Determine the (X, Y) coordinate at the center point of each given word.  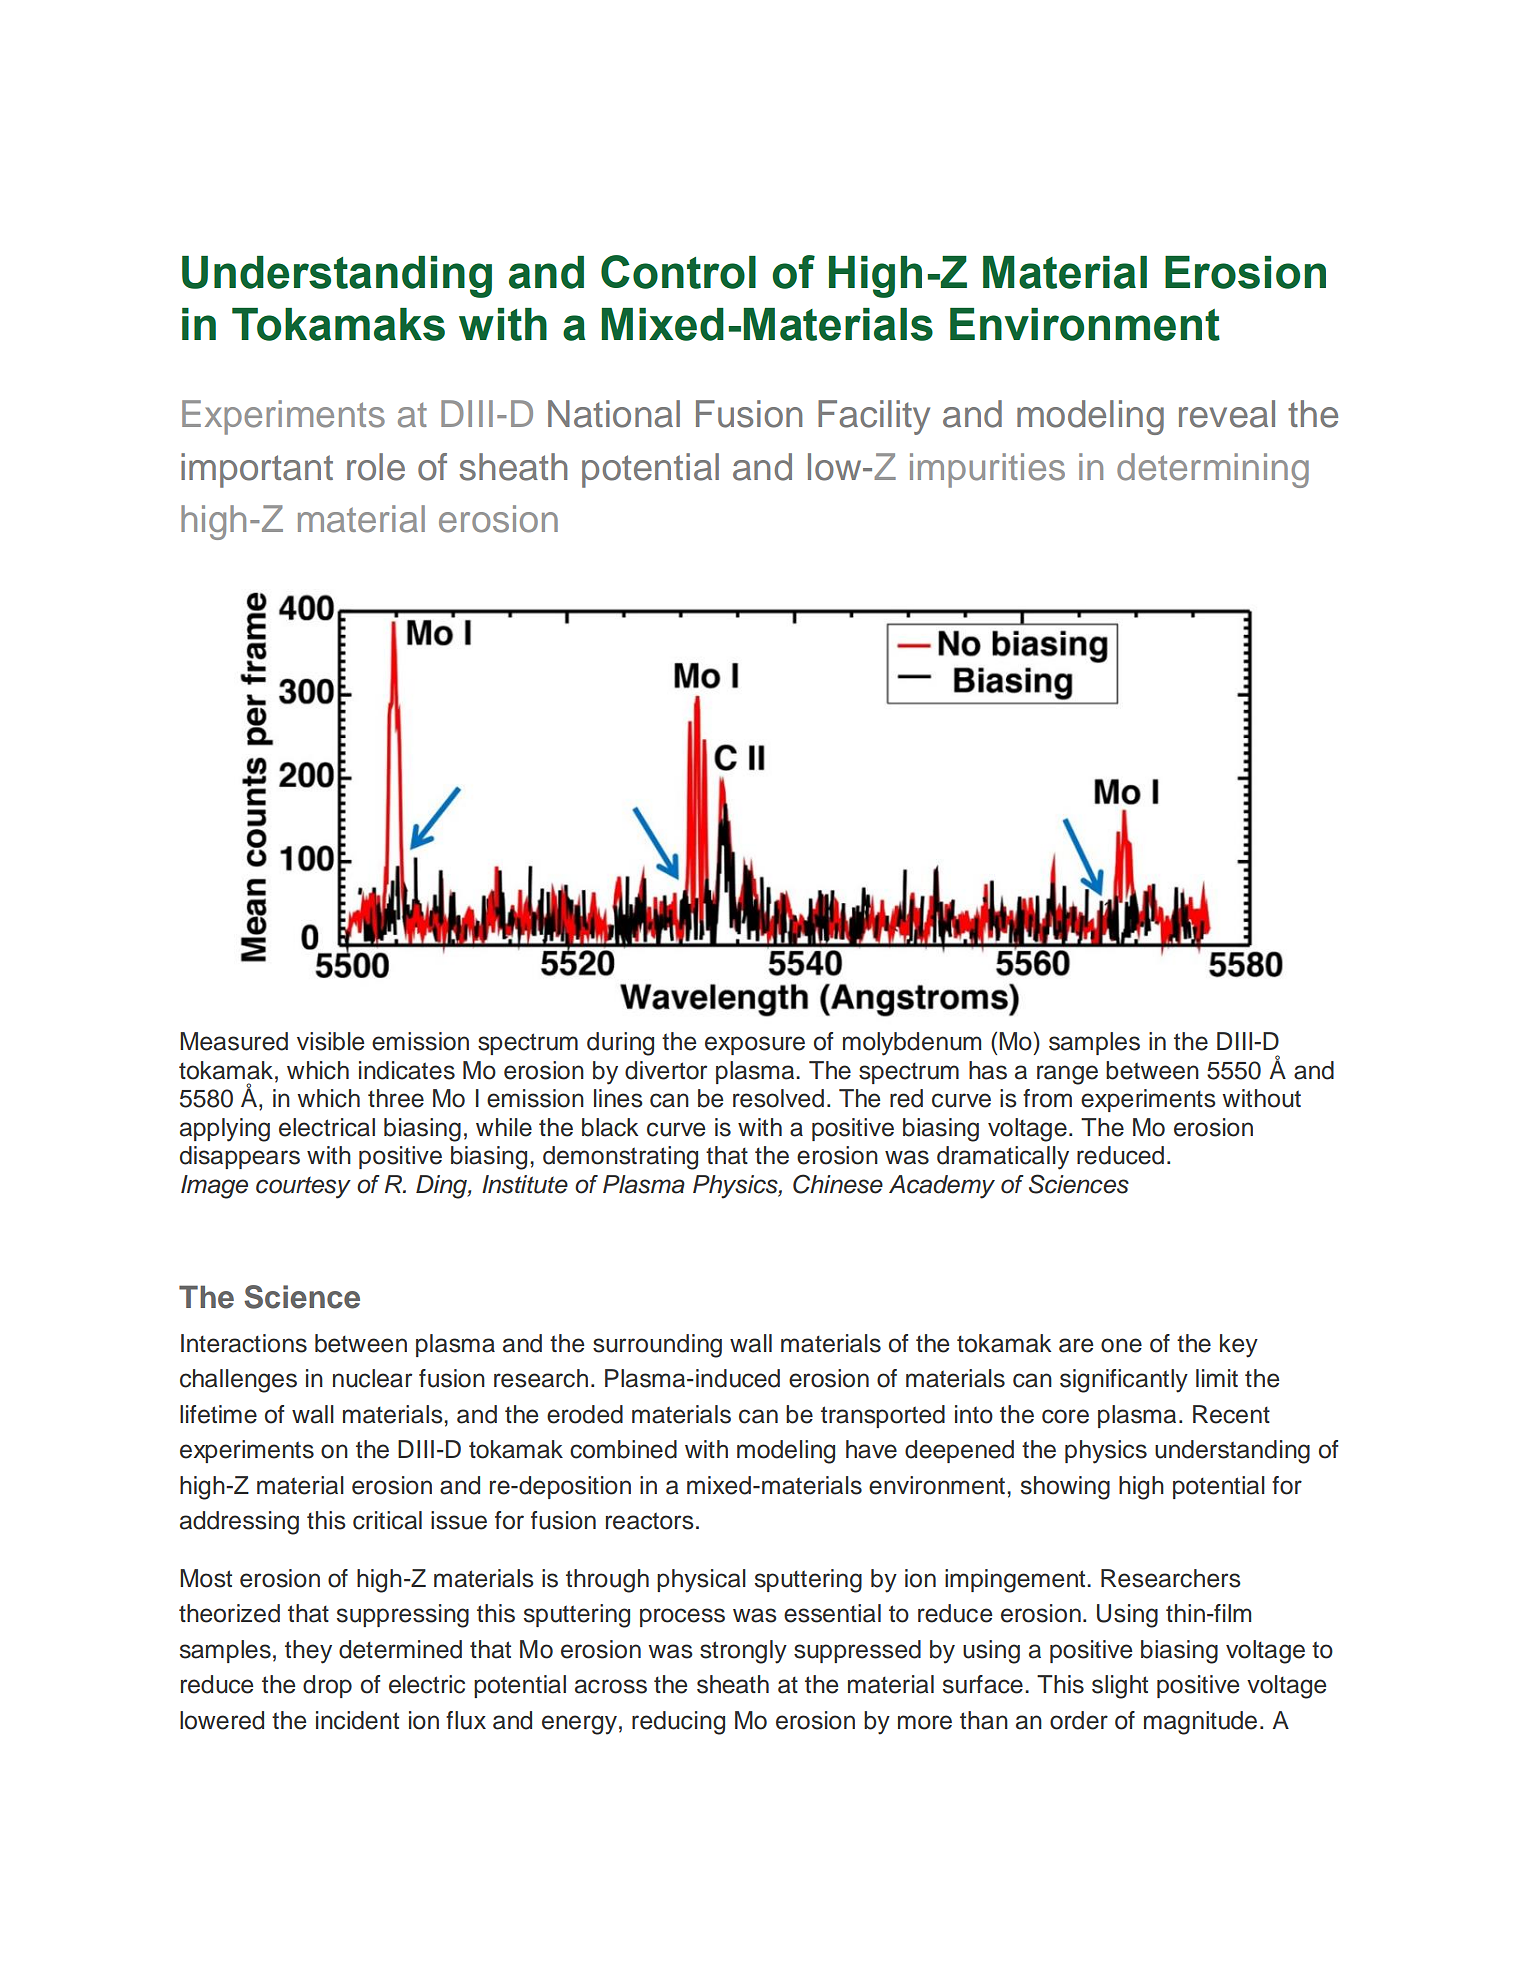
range (1067, 1075)
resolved (778, 1098)
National (614, 414)
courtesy (303, 1187)
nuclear (372, 1378)
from (1047, 1098)
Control (678, 272)
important (257, 470)
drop (327, 1686)
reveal (1227, 414)
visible (330, 1041)
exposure (755, 1045)
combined (623, 1449)
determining (1213, 470)
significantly (1124, 1381)
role (376, 467)
